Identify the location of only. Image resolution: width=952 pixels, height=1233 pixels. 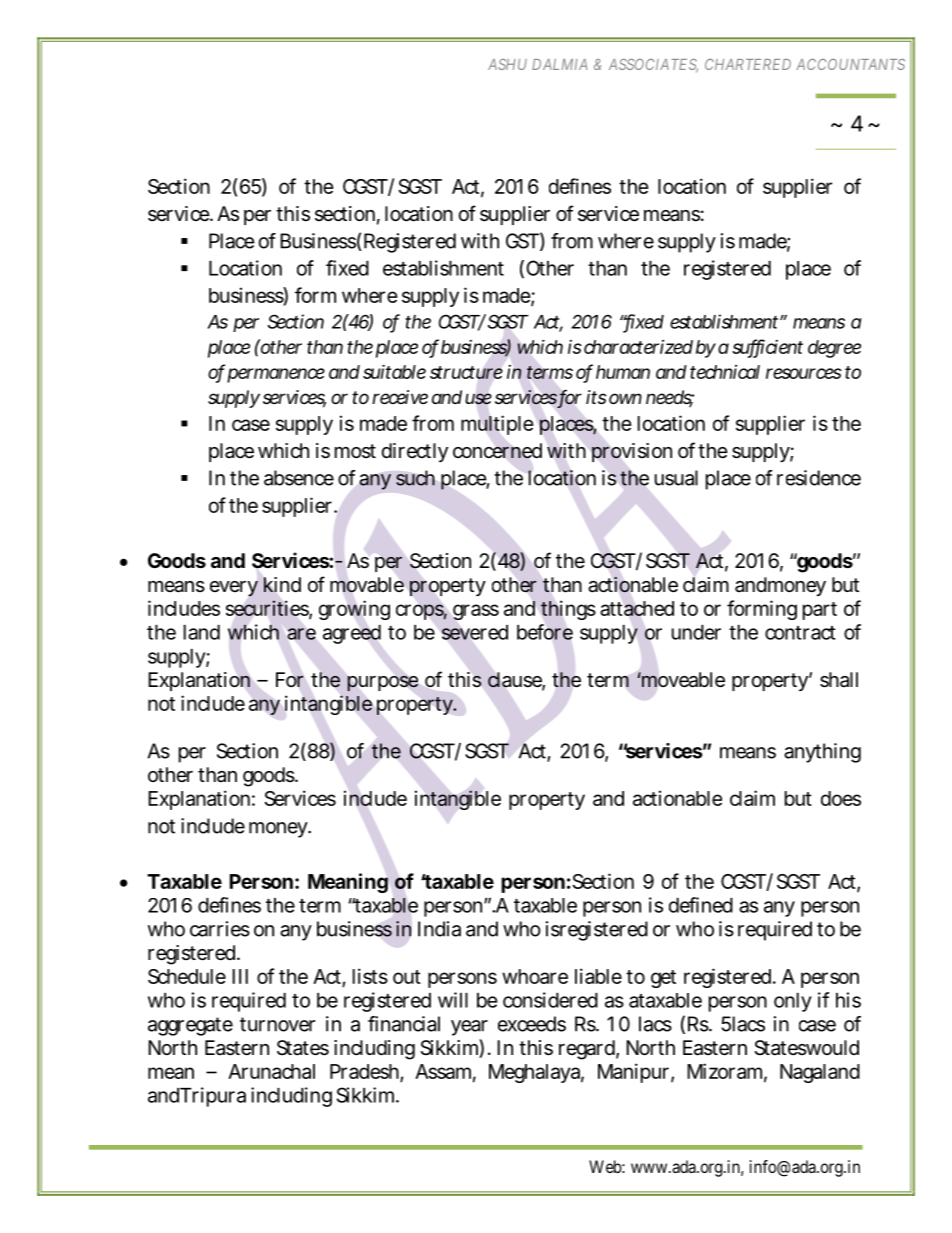
(793, 1002).
